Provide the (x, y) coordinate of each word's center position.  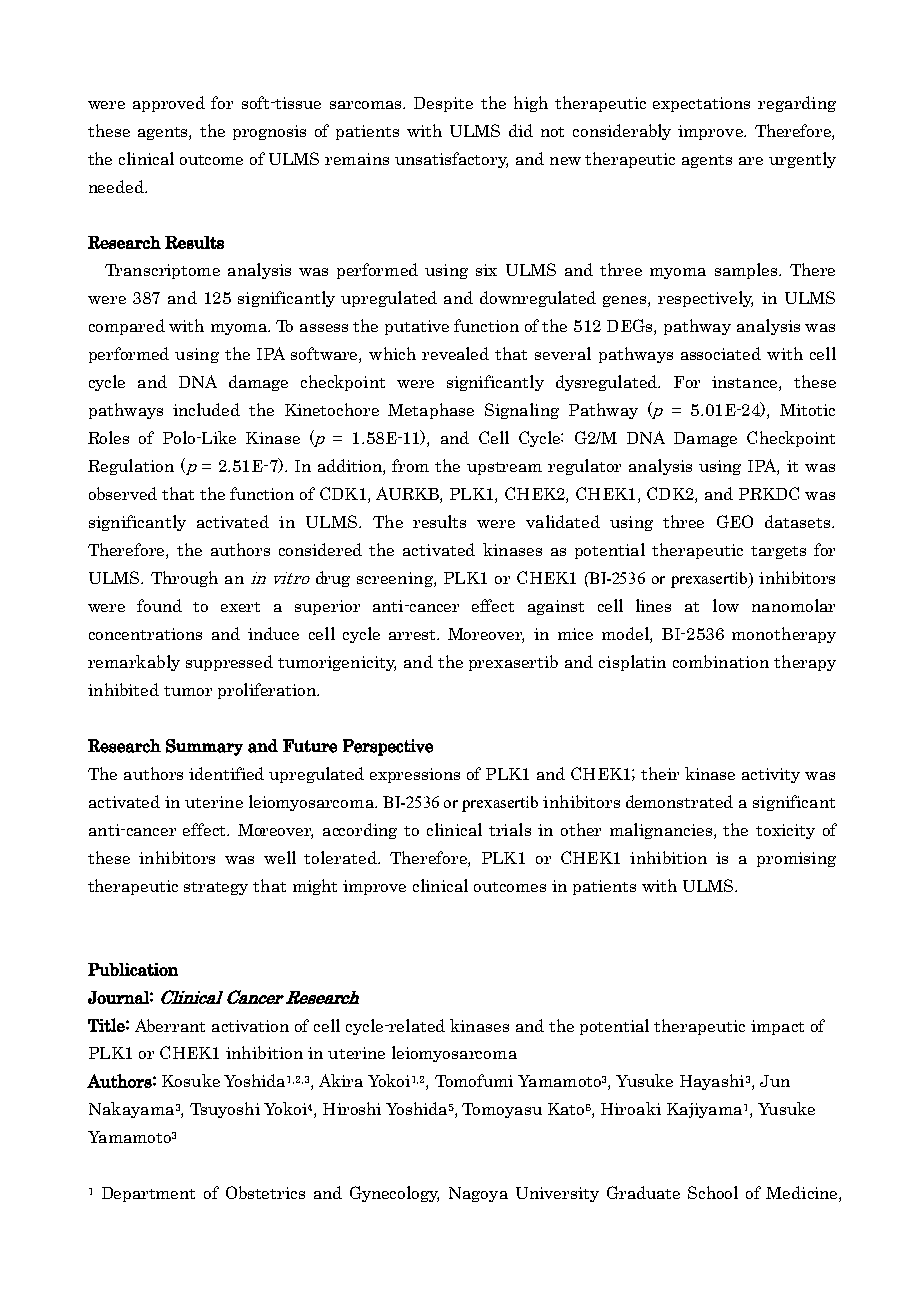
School (713, 1192)
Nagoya (478, 1194)
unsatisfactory (451, 160)
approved (169, 104)
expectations (701, 104)
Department (148, 1194)
